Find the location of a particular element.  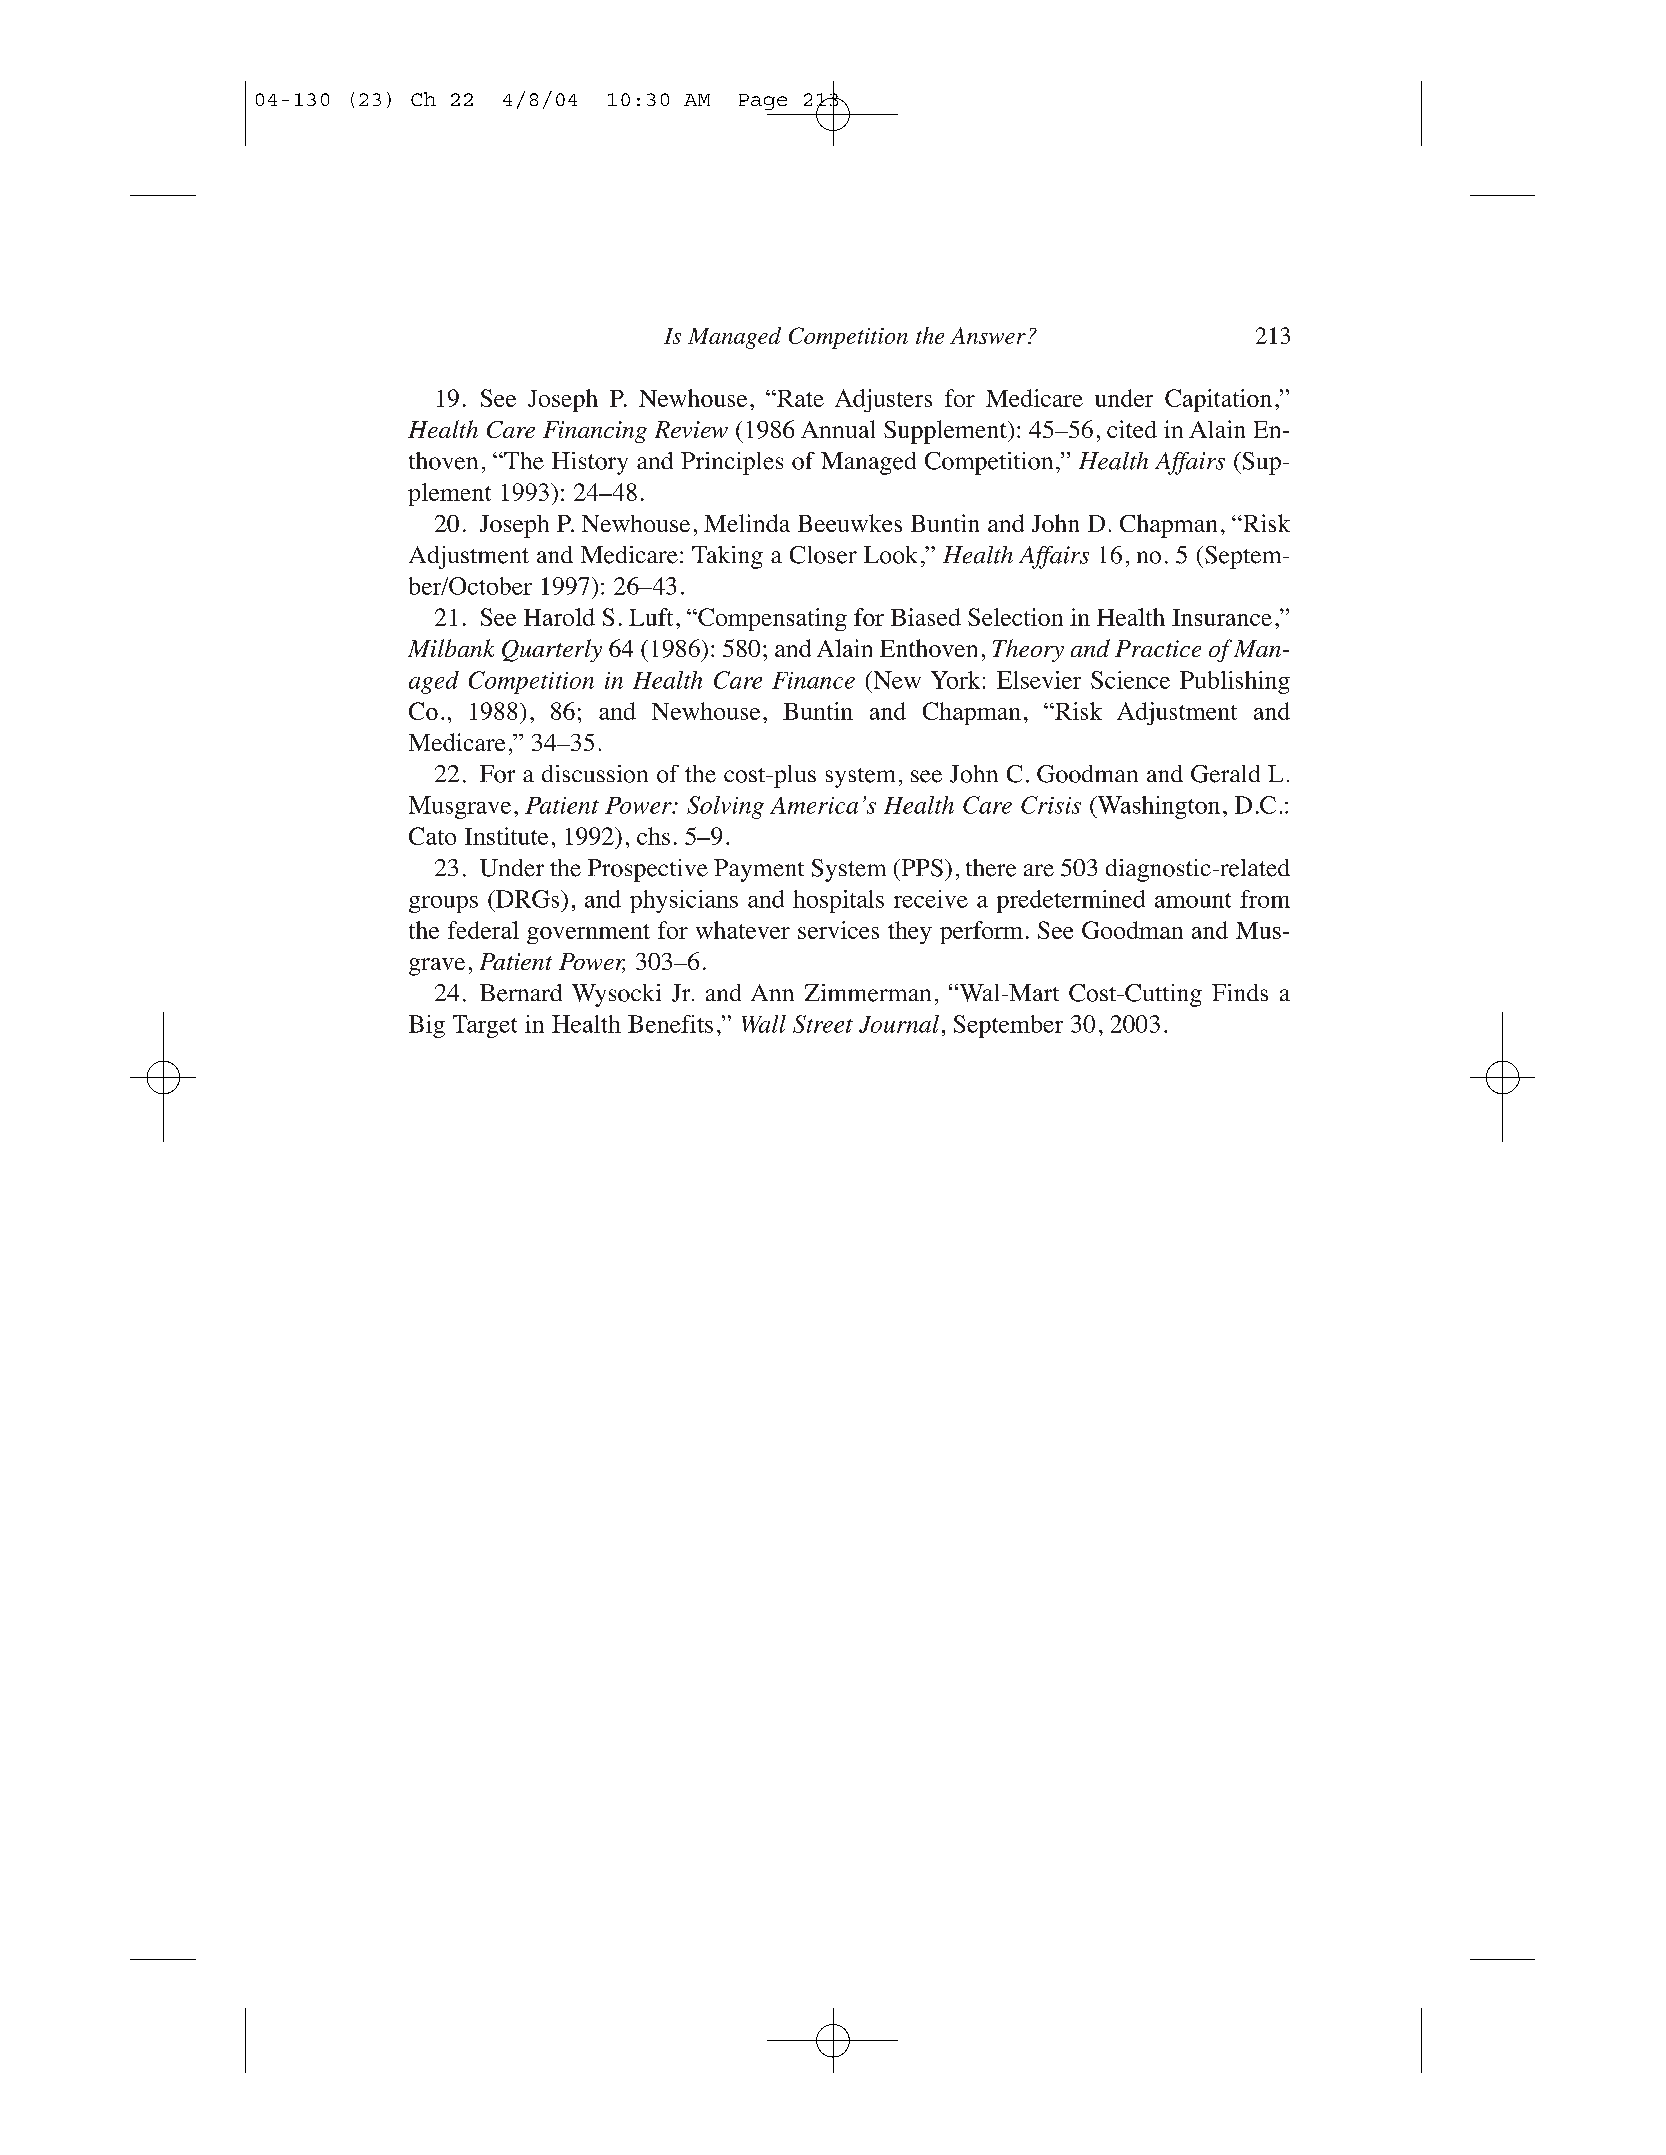

Answer is located at coordinates (988, 335).
